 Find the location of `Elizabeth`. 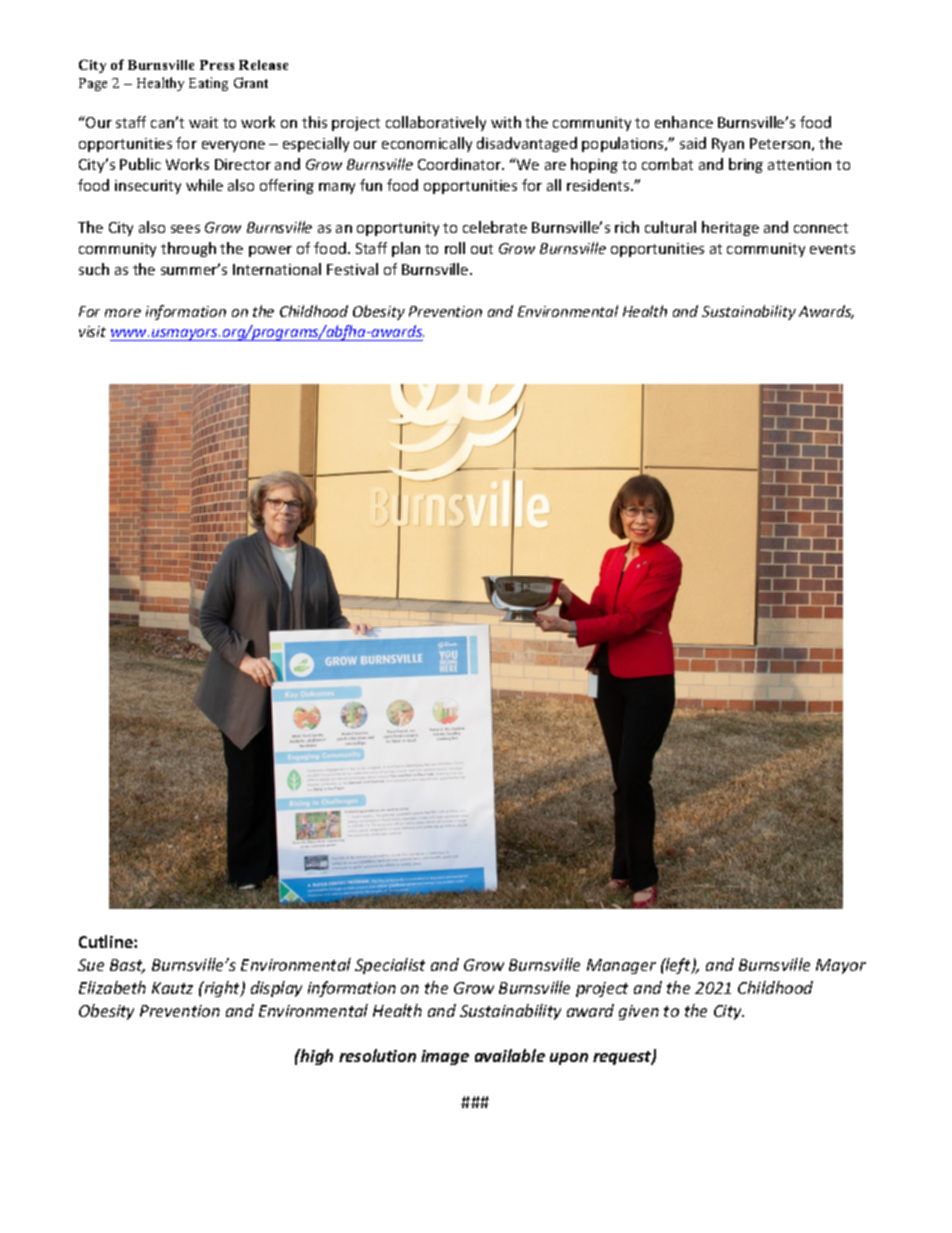

Elizabeth is located at coordinates (112, 987).
